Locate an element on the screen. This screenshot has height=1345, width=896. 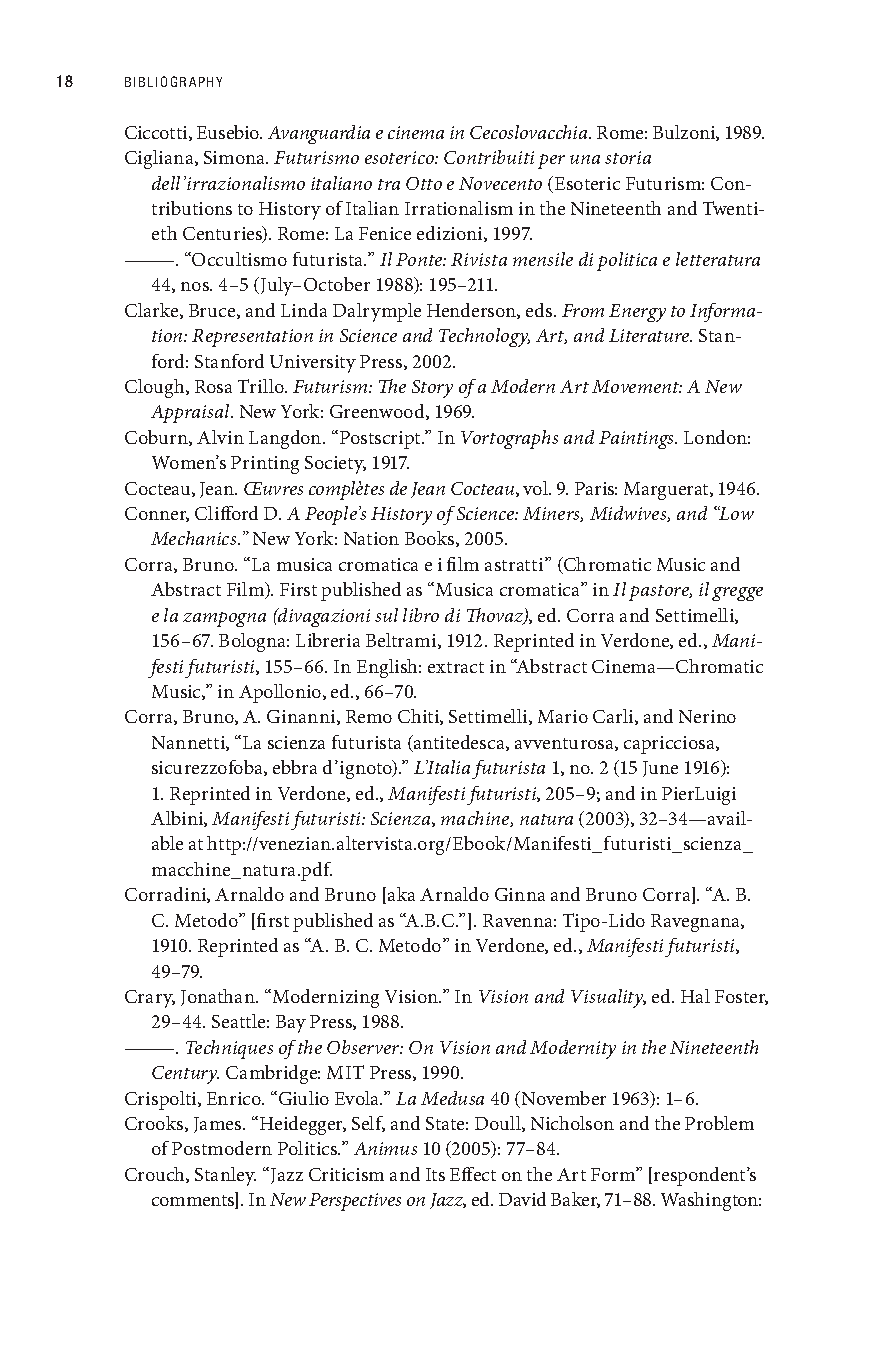
Otto is located at coordinates (424, 183).
